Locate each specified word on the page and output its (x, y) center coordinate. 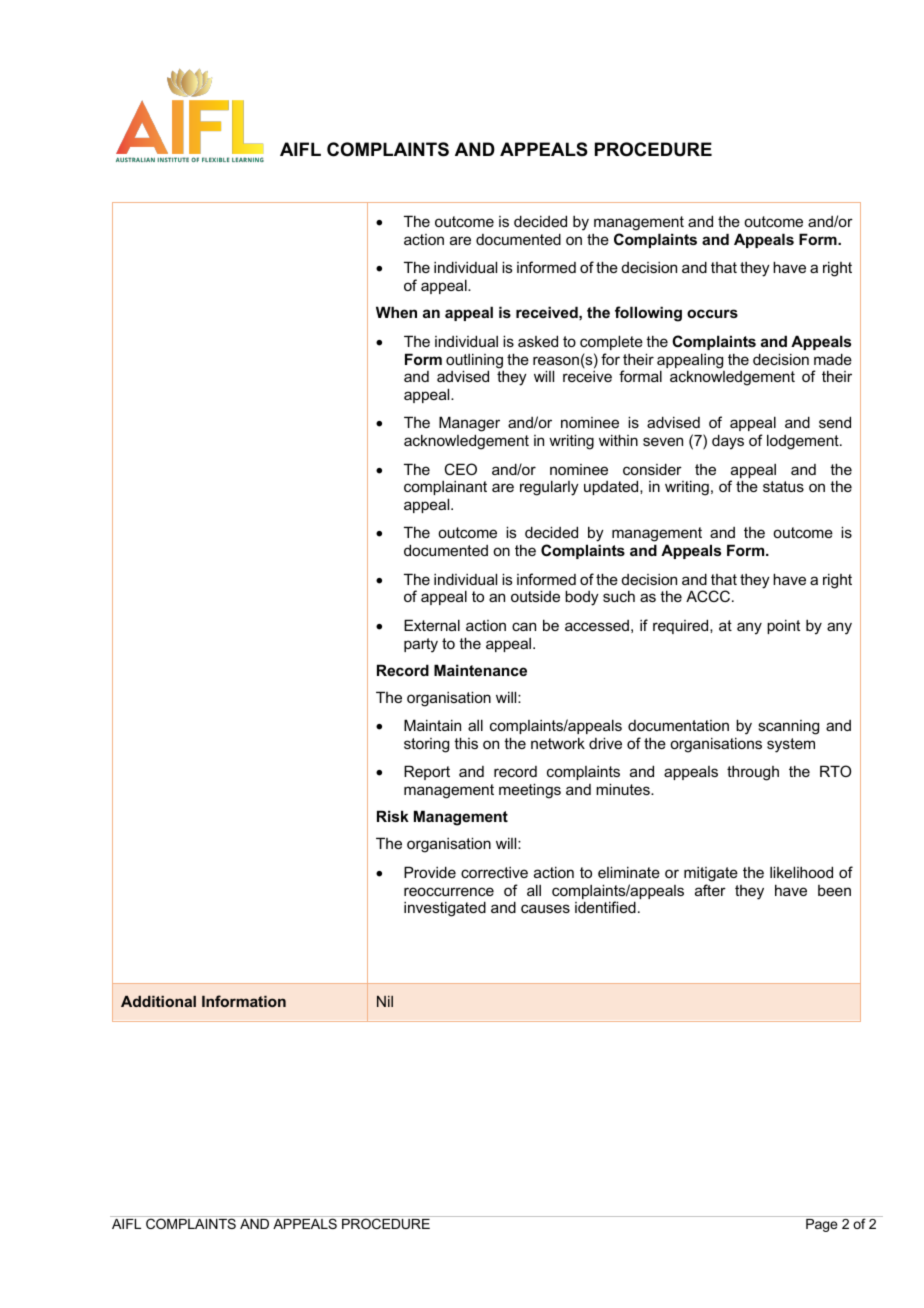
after (710, 890)
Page (821, 1225)
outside (535, 596)
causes (545, 908)
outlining (474, 362)
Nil (385, 1001)
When (396, 312)
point (783, 626)
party (421, 645)
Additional (158, 1001)
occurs (712, 313)
